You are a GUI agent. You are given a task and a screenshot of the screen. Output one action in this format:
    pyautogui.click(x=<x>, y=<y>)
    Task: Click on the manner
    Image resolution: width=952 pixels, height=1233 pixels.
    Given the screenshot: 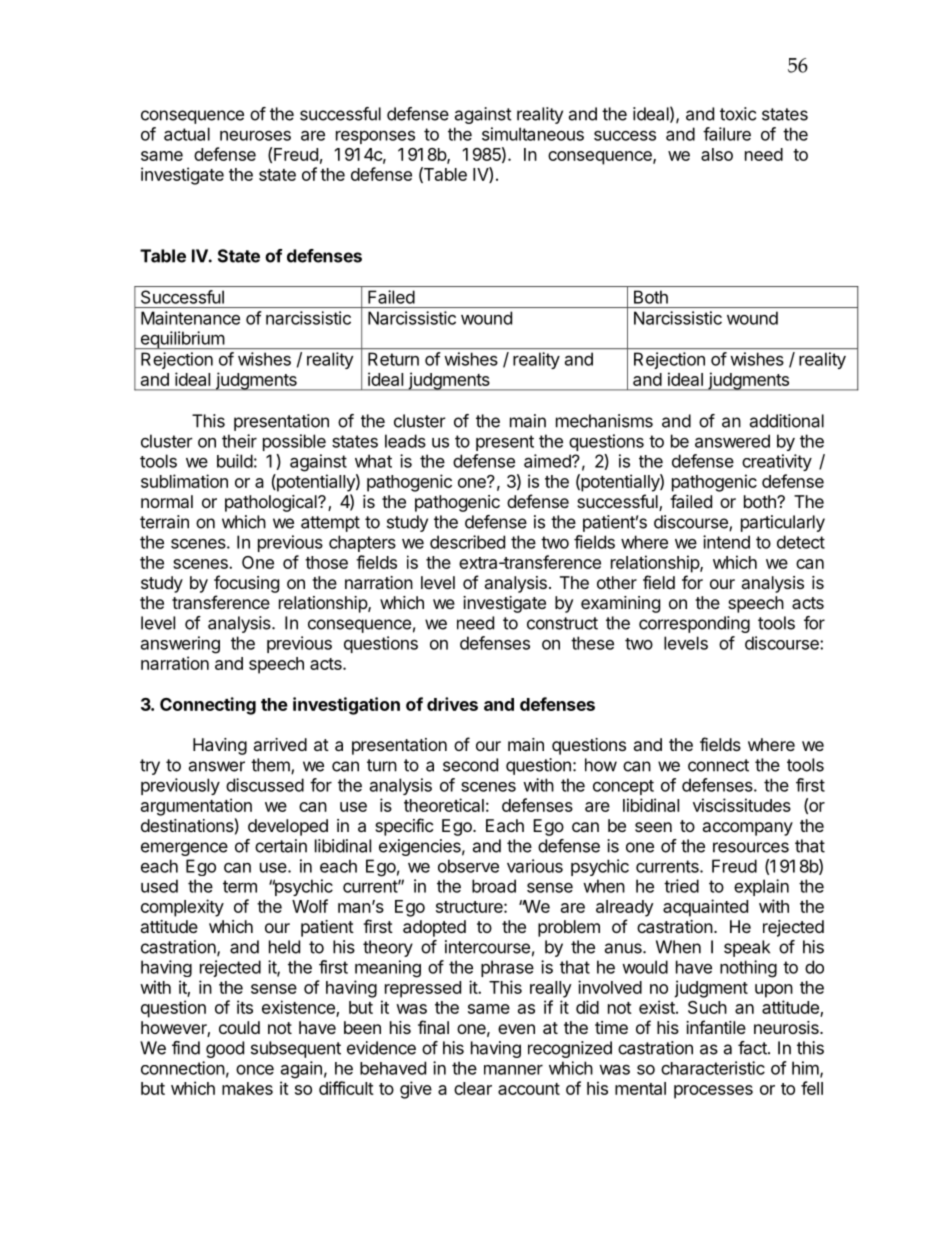 What is the action you would take?
    pyautogui.click(x=513, y=1070)
